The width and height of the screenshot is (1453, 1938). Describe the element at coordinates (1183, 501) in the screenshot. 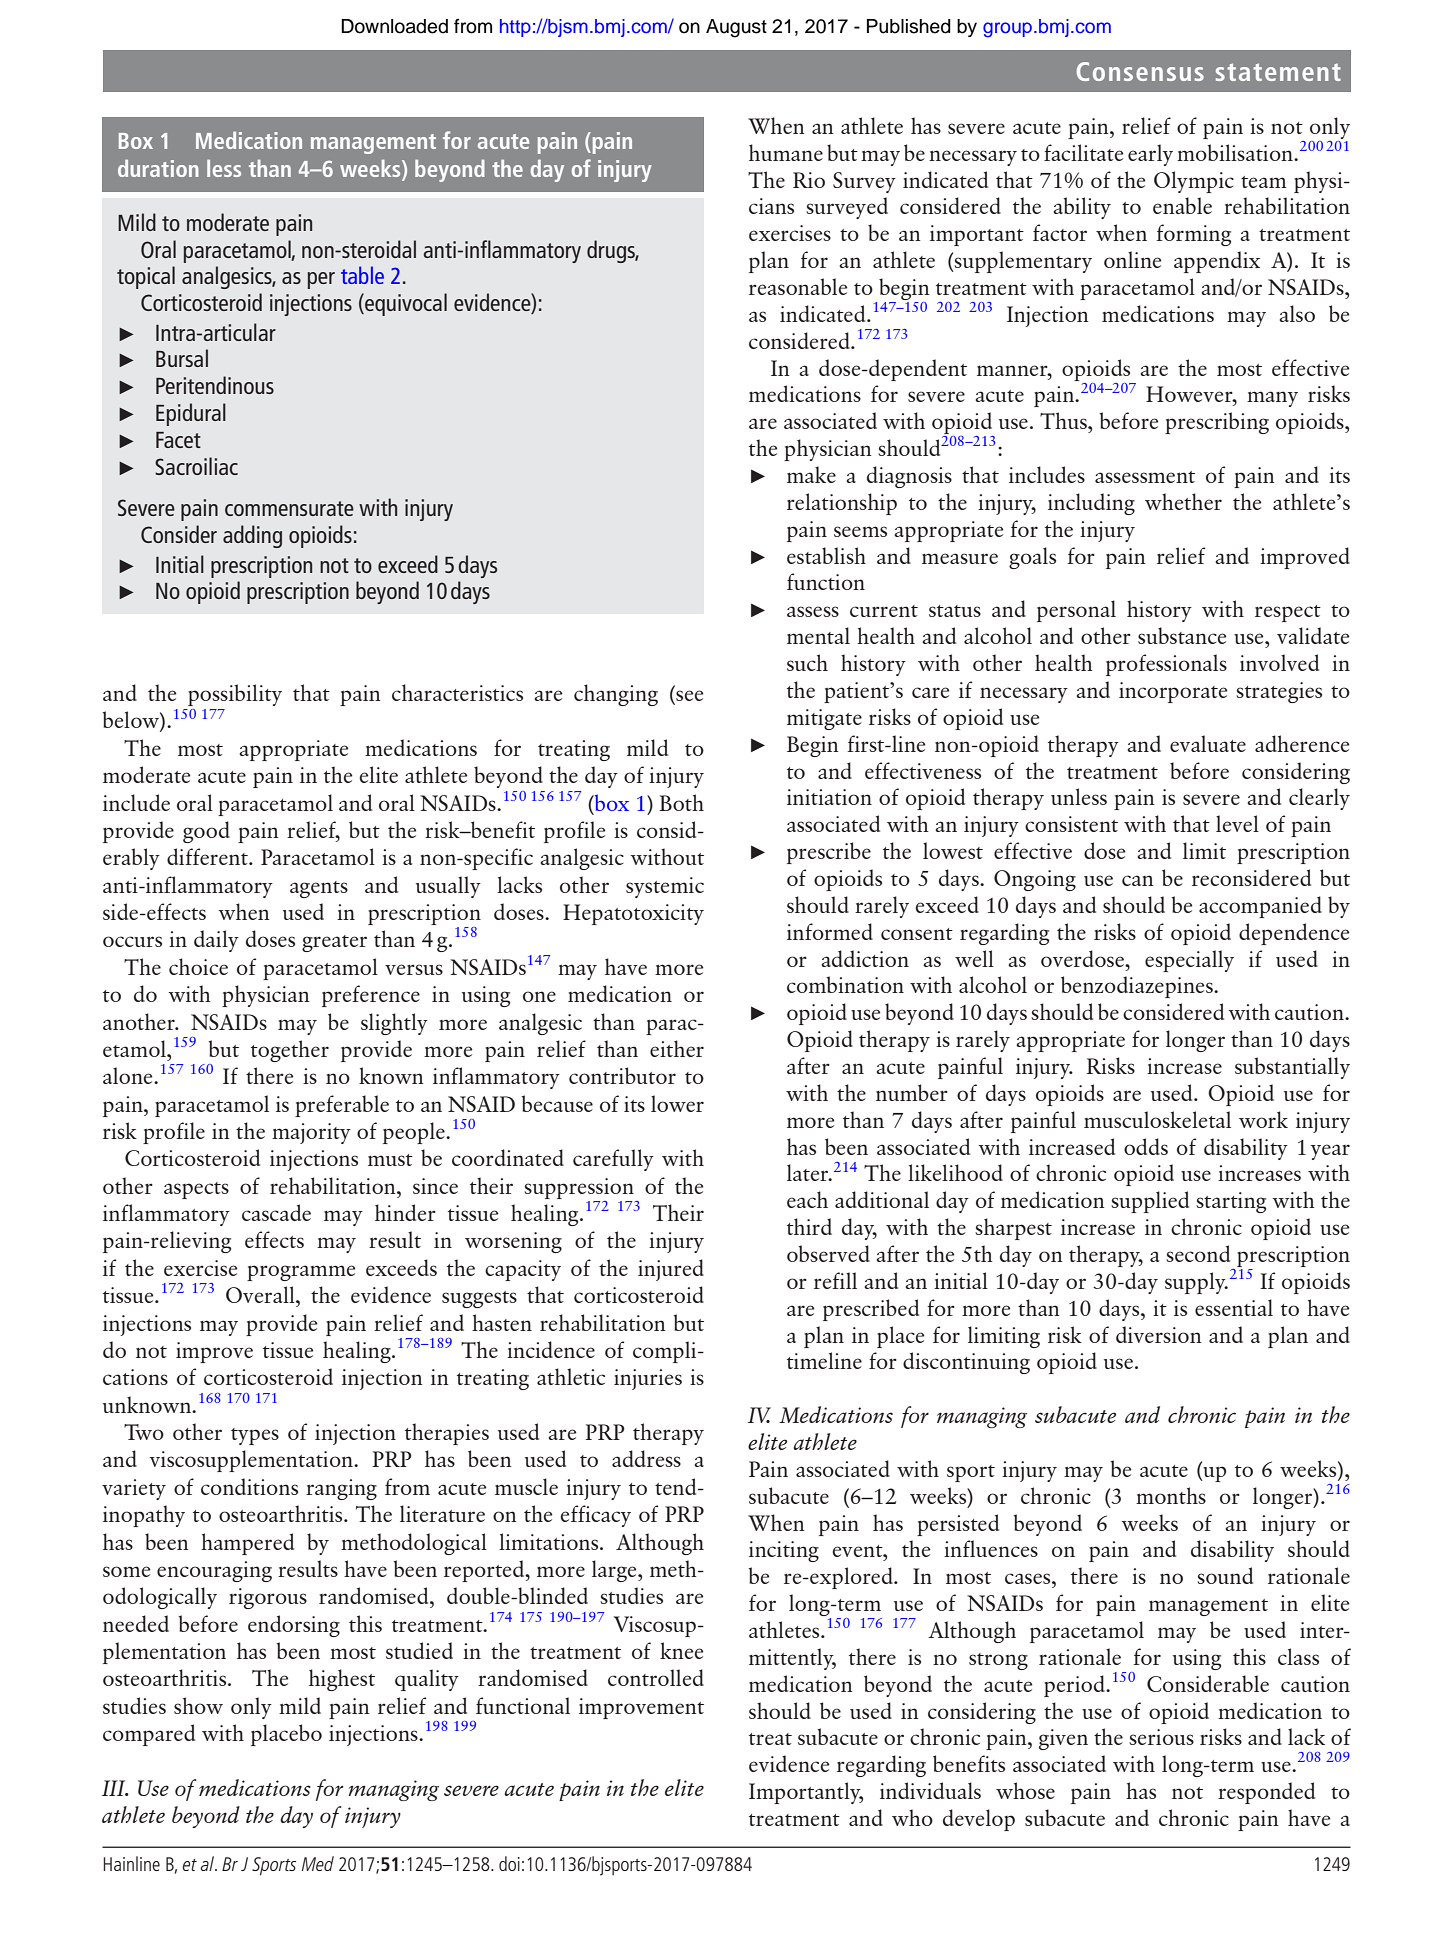

I see `whether` at that location.
